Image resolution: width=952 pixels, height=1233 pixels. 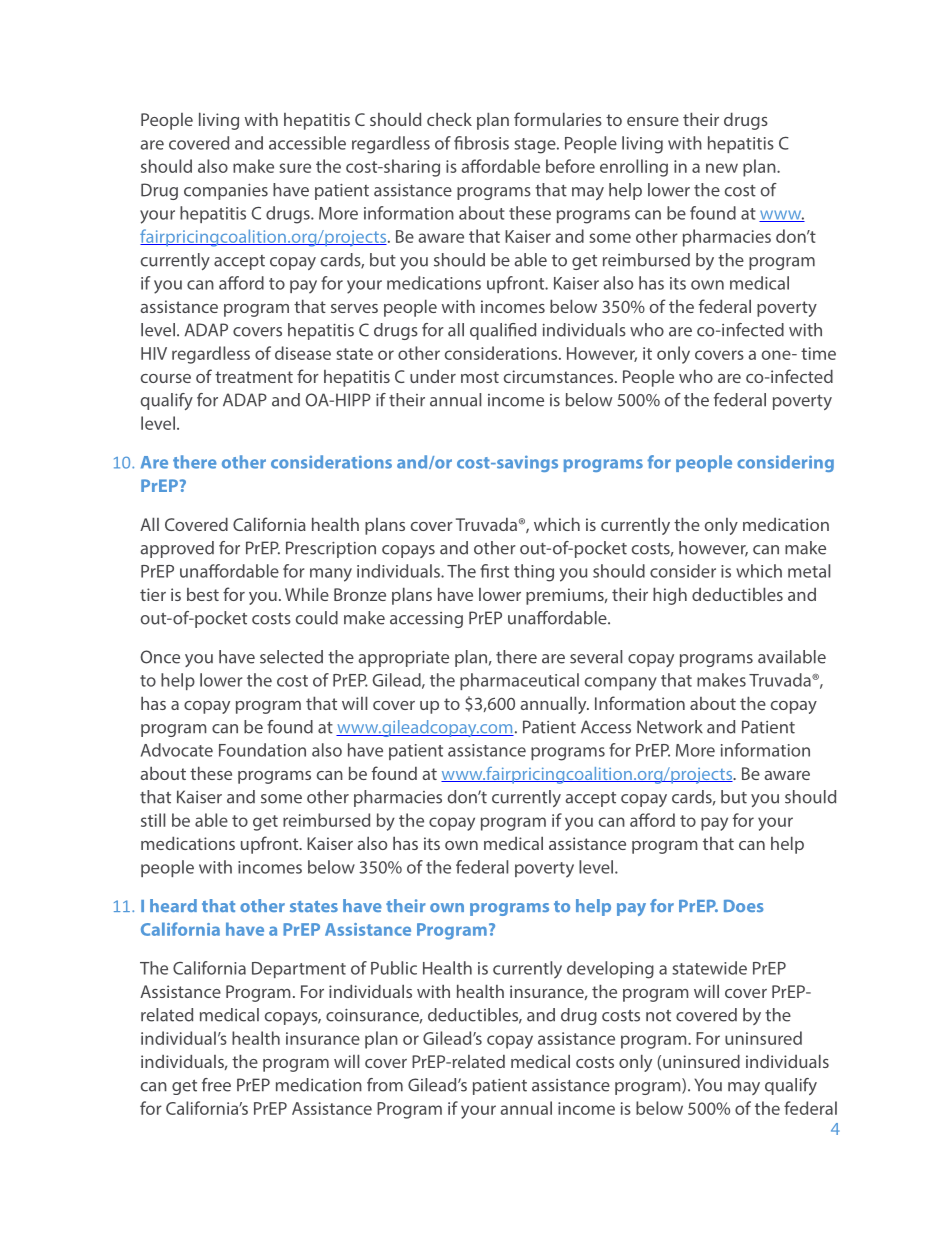 What do you see at coordinates (216, 1085) in the screenshot?
I see `free` at bounding box center [216, 1085].
